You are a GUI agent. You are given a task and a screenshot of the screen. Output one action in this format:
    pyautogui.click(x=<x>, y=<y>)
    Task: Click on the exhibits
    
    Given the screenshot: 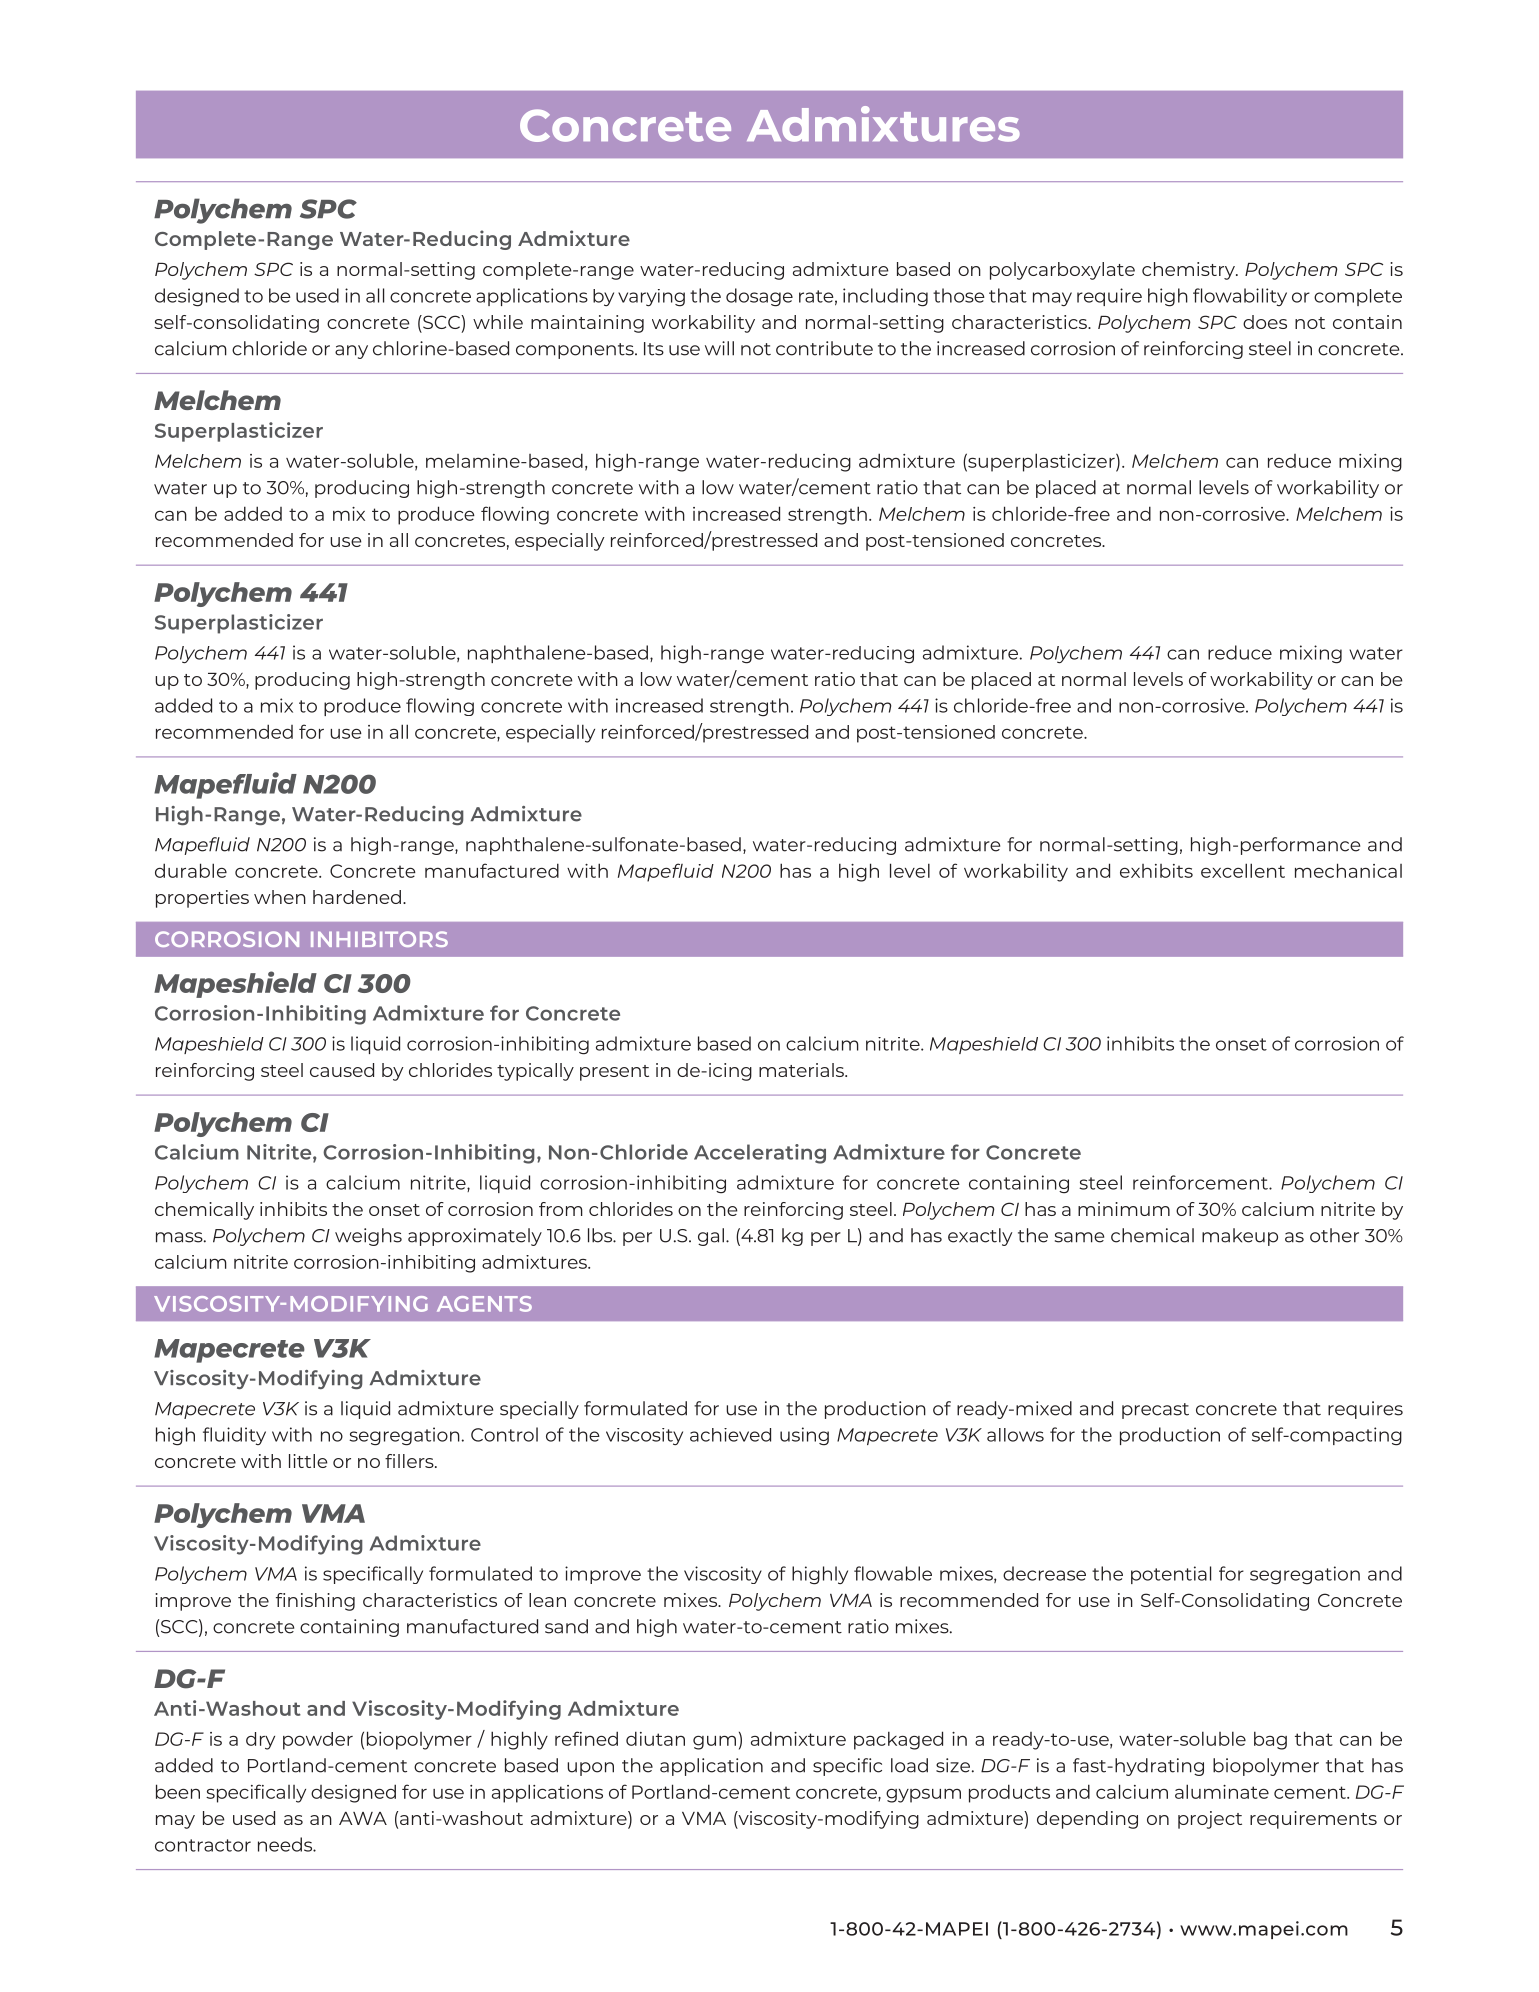 What is the action you would take?
    pyautogui.click(x=1156, y=871)
